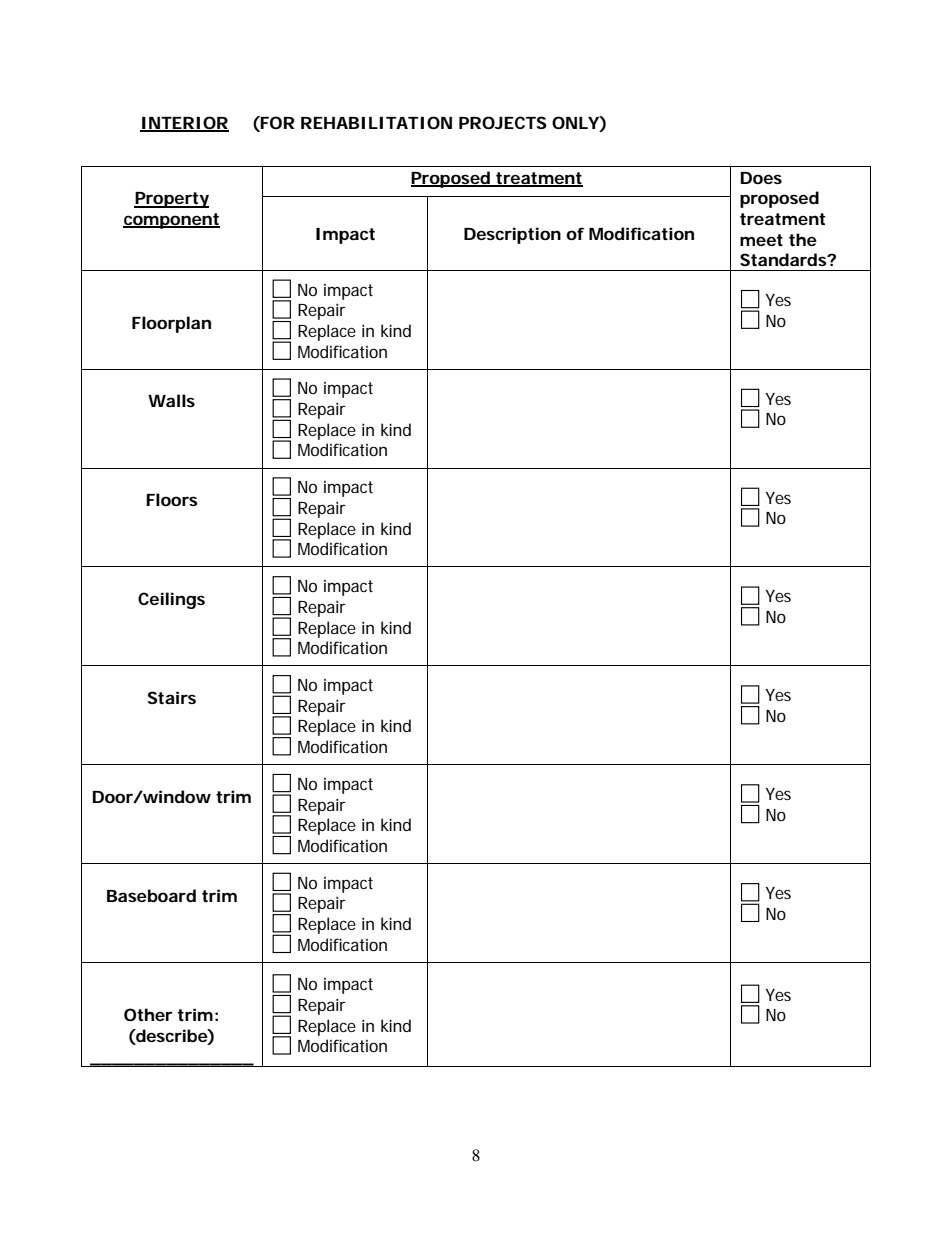 Image resolution: width=952 pixels, height=1233 pixels. What do you see at coordinates (184, 124) in the screenshot?
I see `INTERIOR` at bounding box center [184, 124].
